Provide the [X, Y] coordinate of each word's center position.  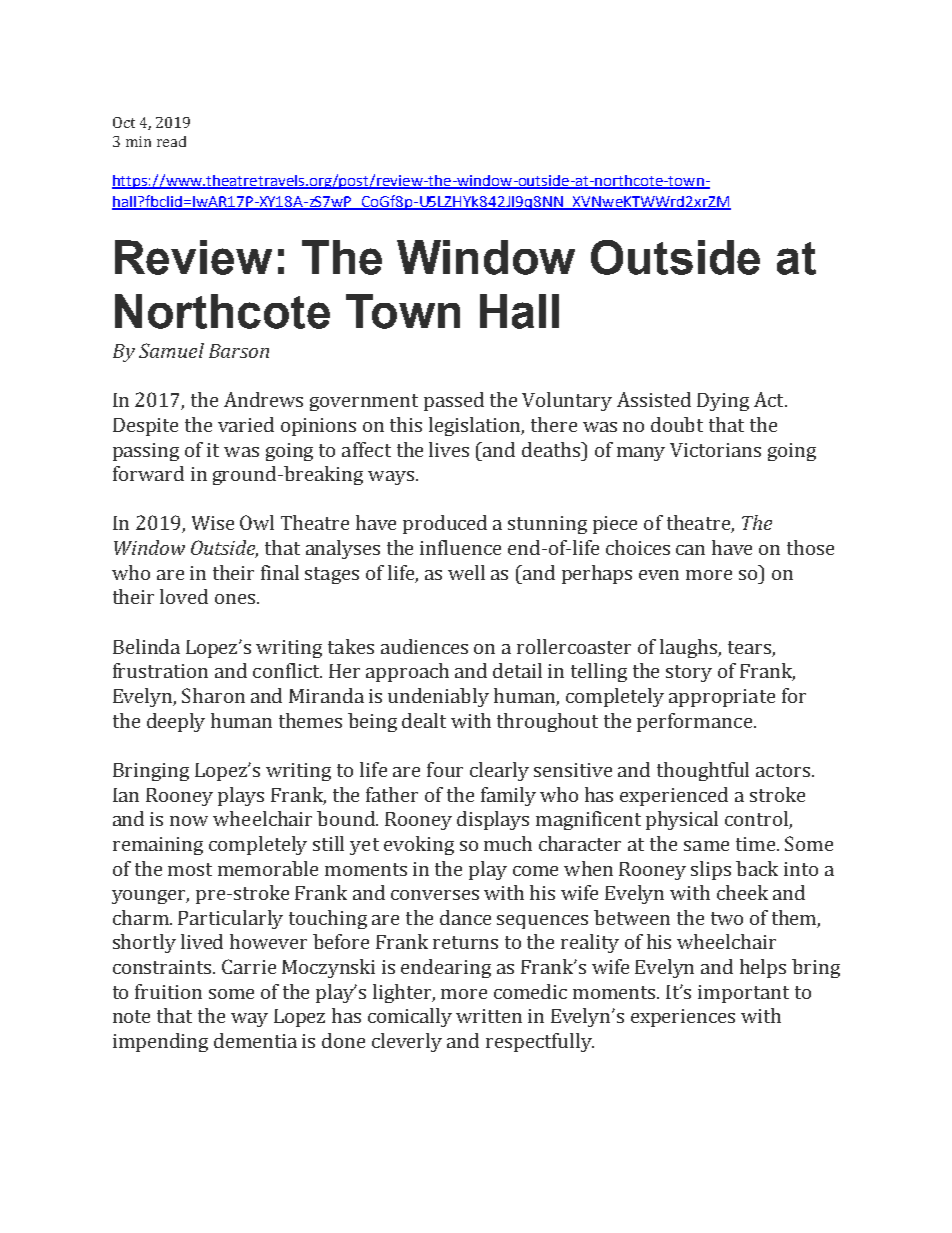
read [171, 141]
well [466, 572]
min [138, 141]
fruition [168, 991]
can [690, 550]
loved [184, 596]
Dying [723, 402]
